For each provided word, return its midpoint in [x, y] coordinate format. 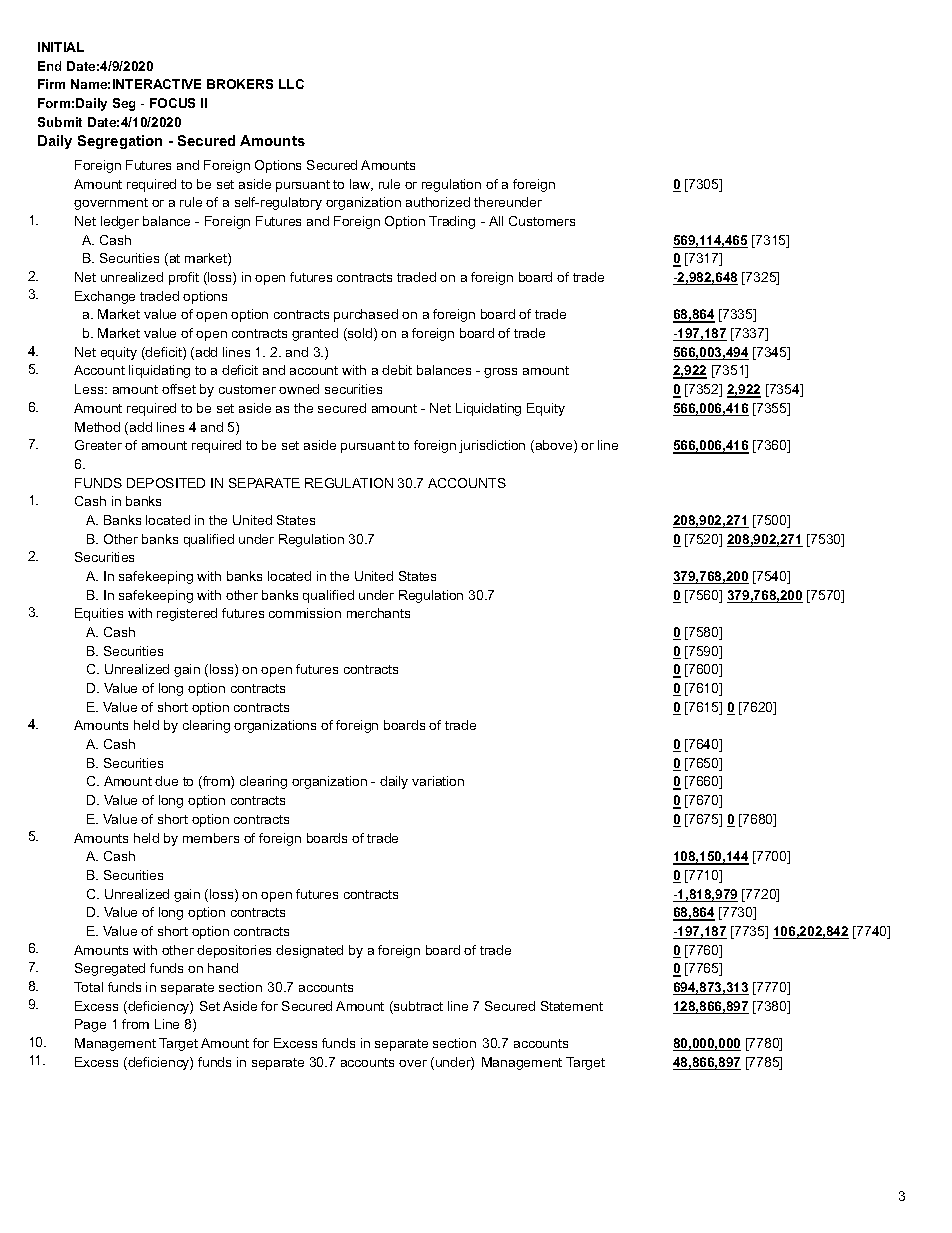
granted [315, 334]
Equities [99, 614]
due [166, 781]
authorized [438, 202]
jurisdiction [492, 446]
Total [88, 987]
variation [438, 781]
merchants [378, 613]
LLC [291, 84]
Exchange [105, 297]
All [496, 221]
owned [299, 389]
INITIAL [61, 47]
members [211, 838]
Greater [98, 445]
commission [305, 613]
